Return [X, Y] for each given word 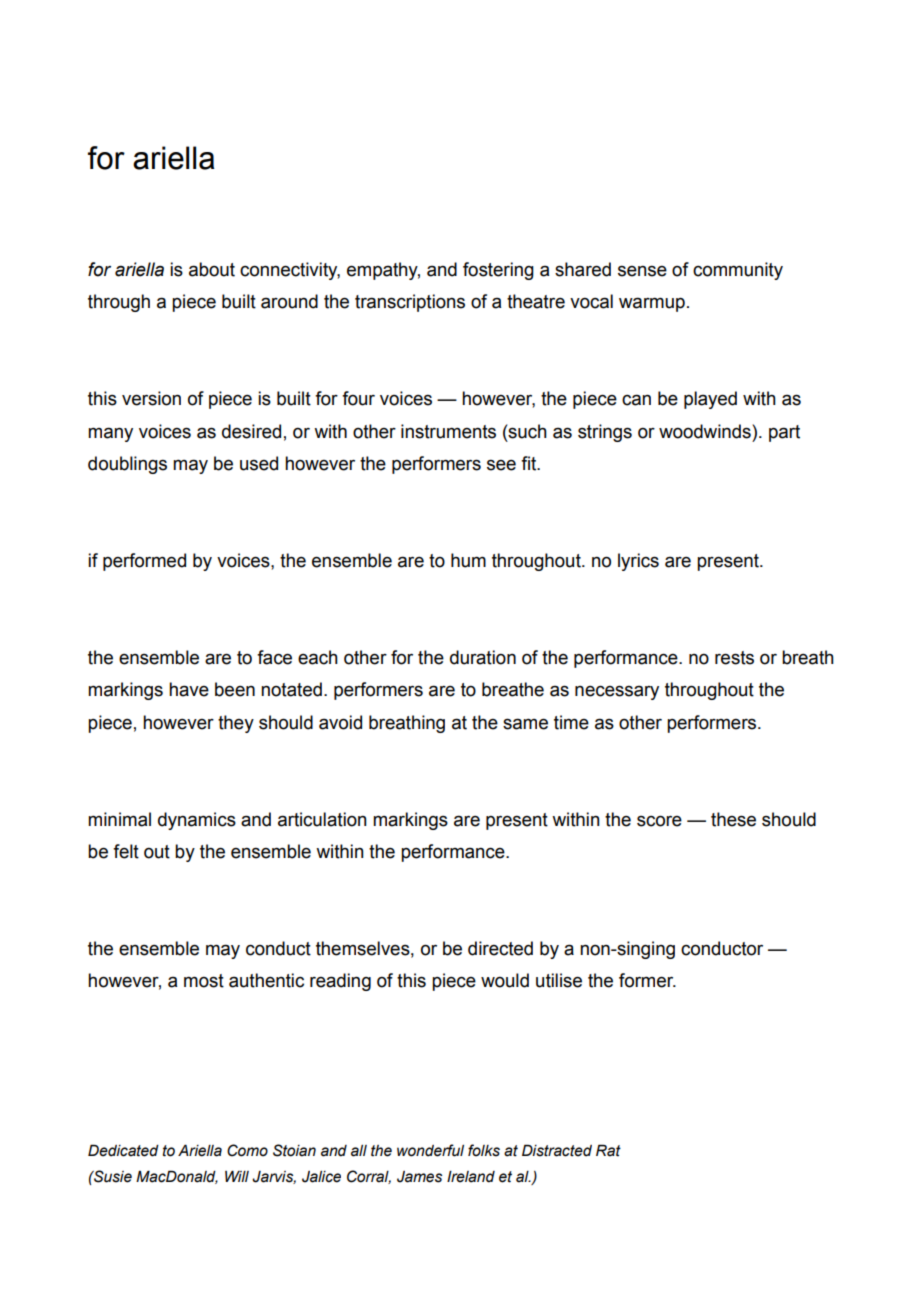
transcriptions [410, 303]
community [738, 271]
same [525, 724]
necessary [617, 692]
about [212, 269]
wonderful [430, 1150]
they [236, 724]
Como [247, 1150]
